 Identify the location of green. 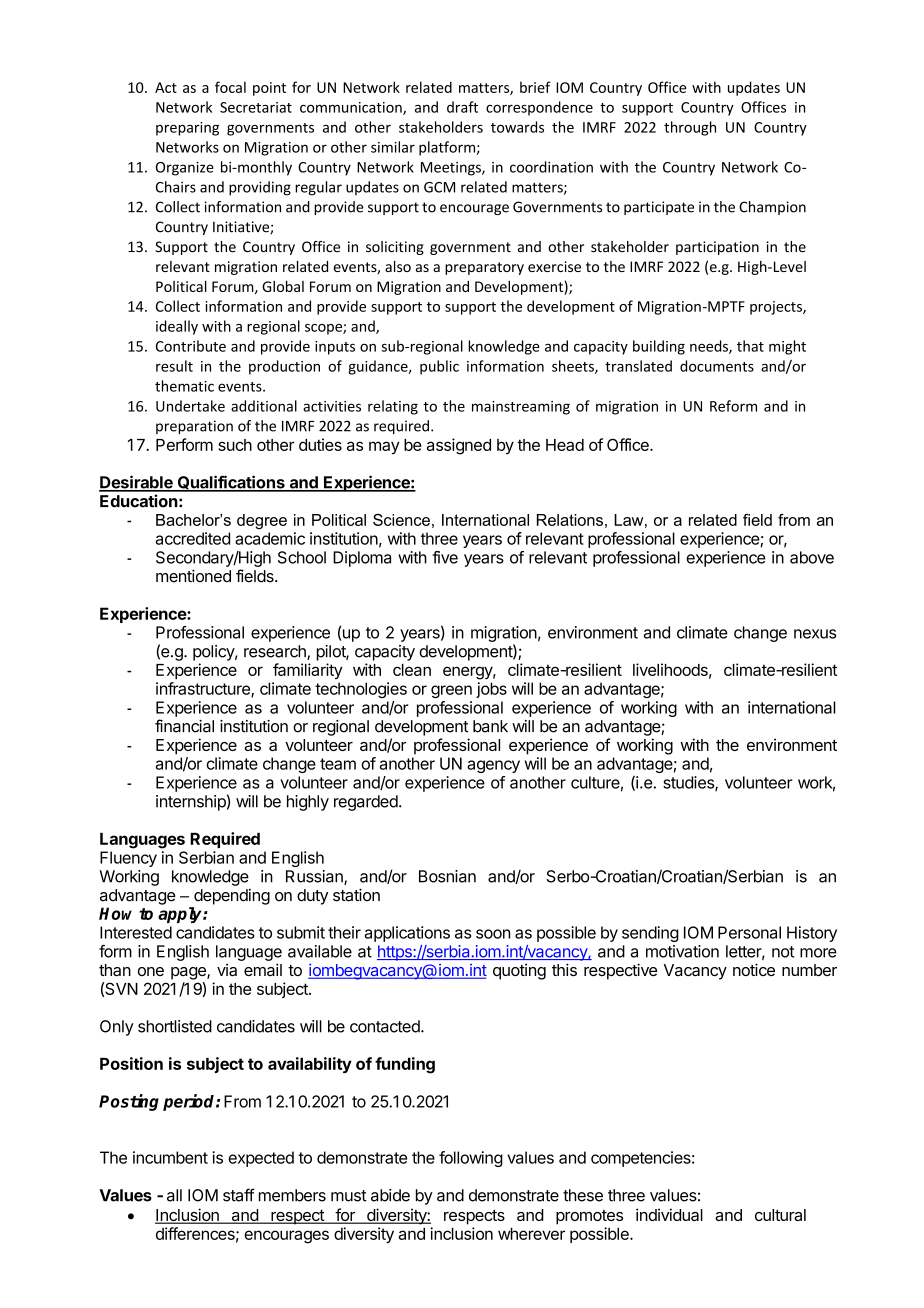
(451, 691).
